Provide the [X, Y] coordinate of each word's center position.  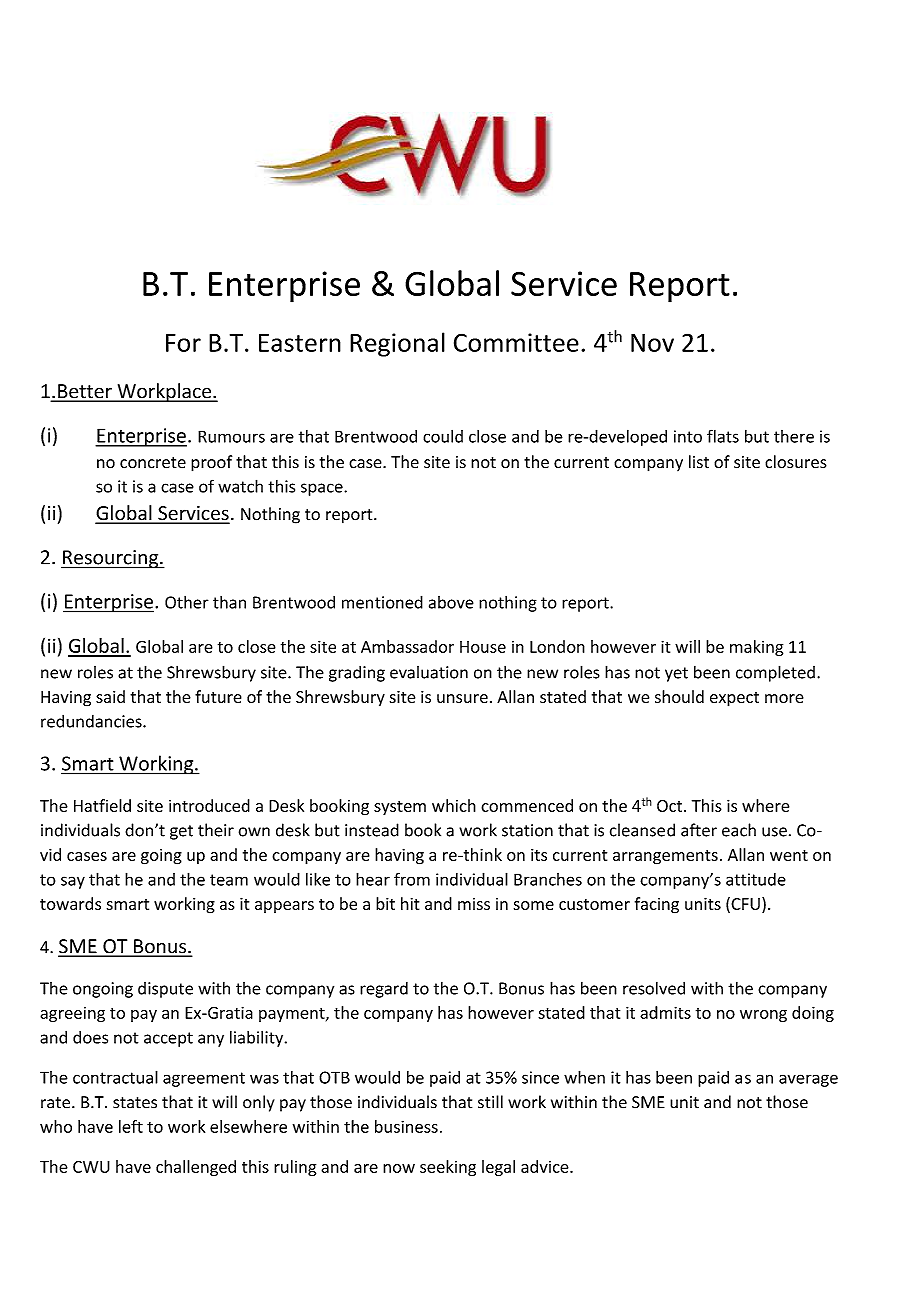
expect [734, 699]
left [131, 1126]
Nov [652, 343]
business [406, 1126]
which [454, 805]
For [183, 343]
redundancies [92, 721]
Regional [397, 344]
